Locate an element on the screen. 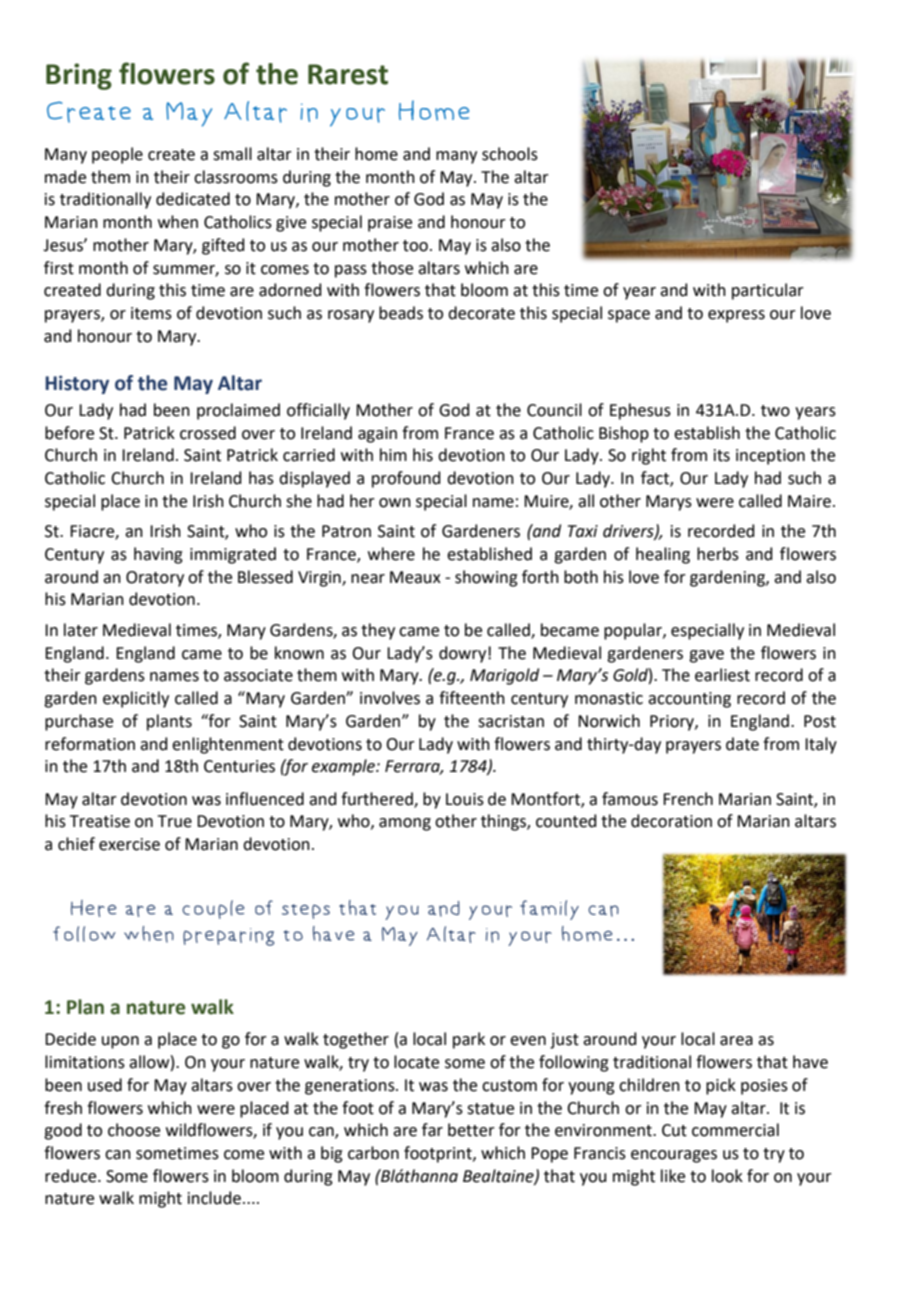  schools is located at coordinates (510, 154).
